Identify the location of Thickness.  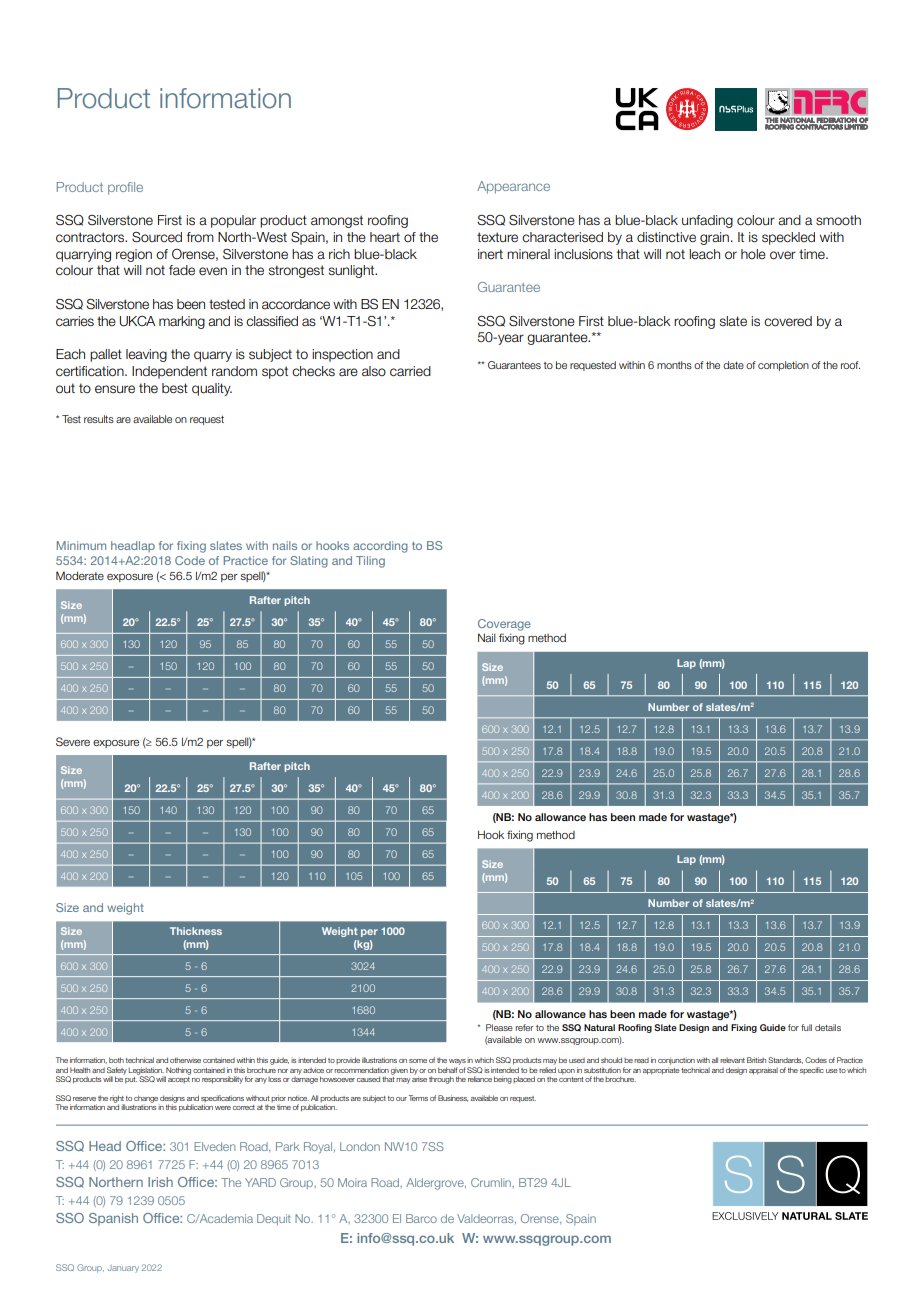
(196, 931).
